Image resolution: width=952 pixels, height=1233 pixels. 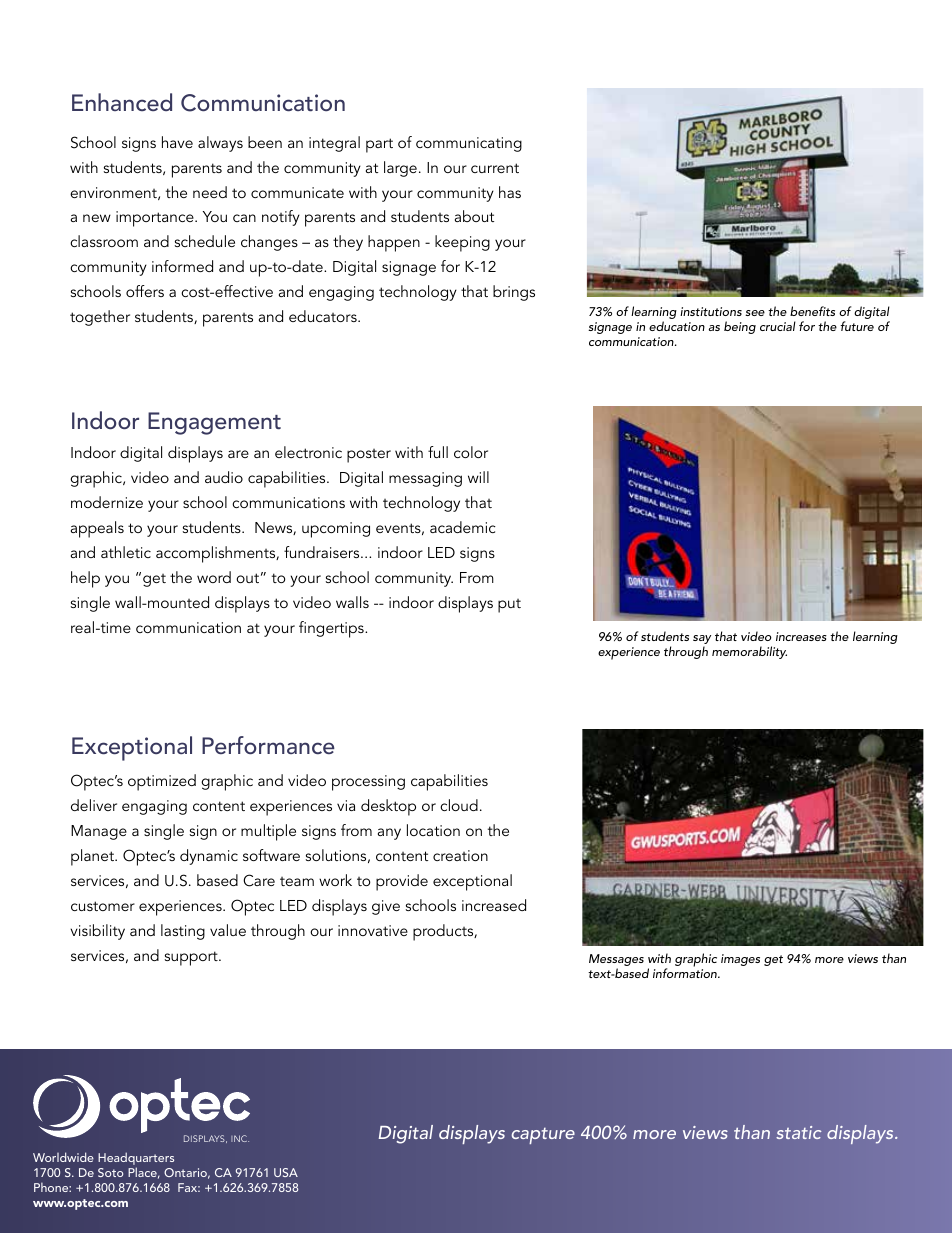 I want to click on images, so click(x=740, y=960).
